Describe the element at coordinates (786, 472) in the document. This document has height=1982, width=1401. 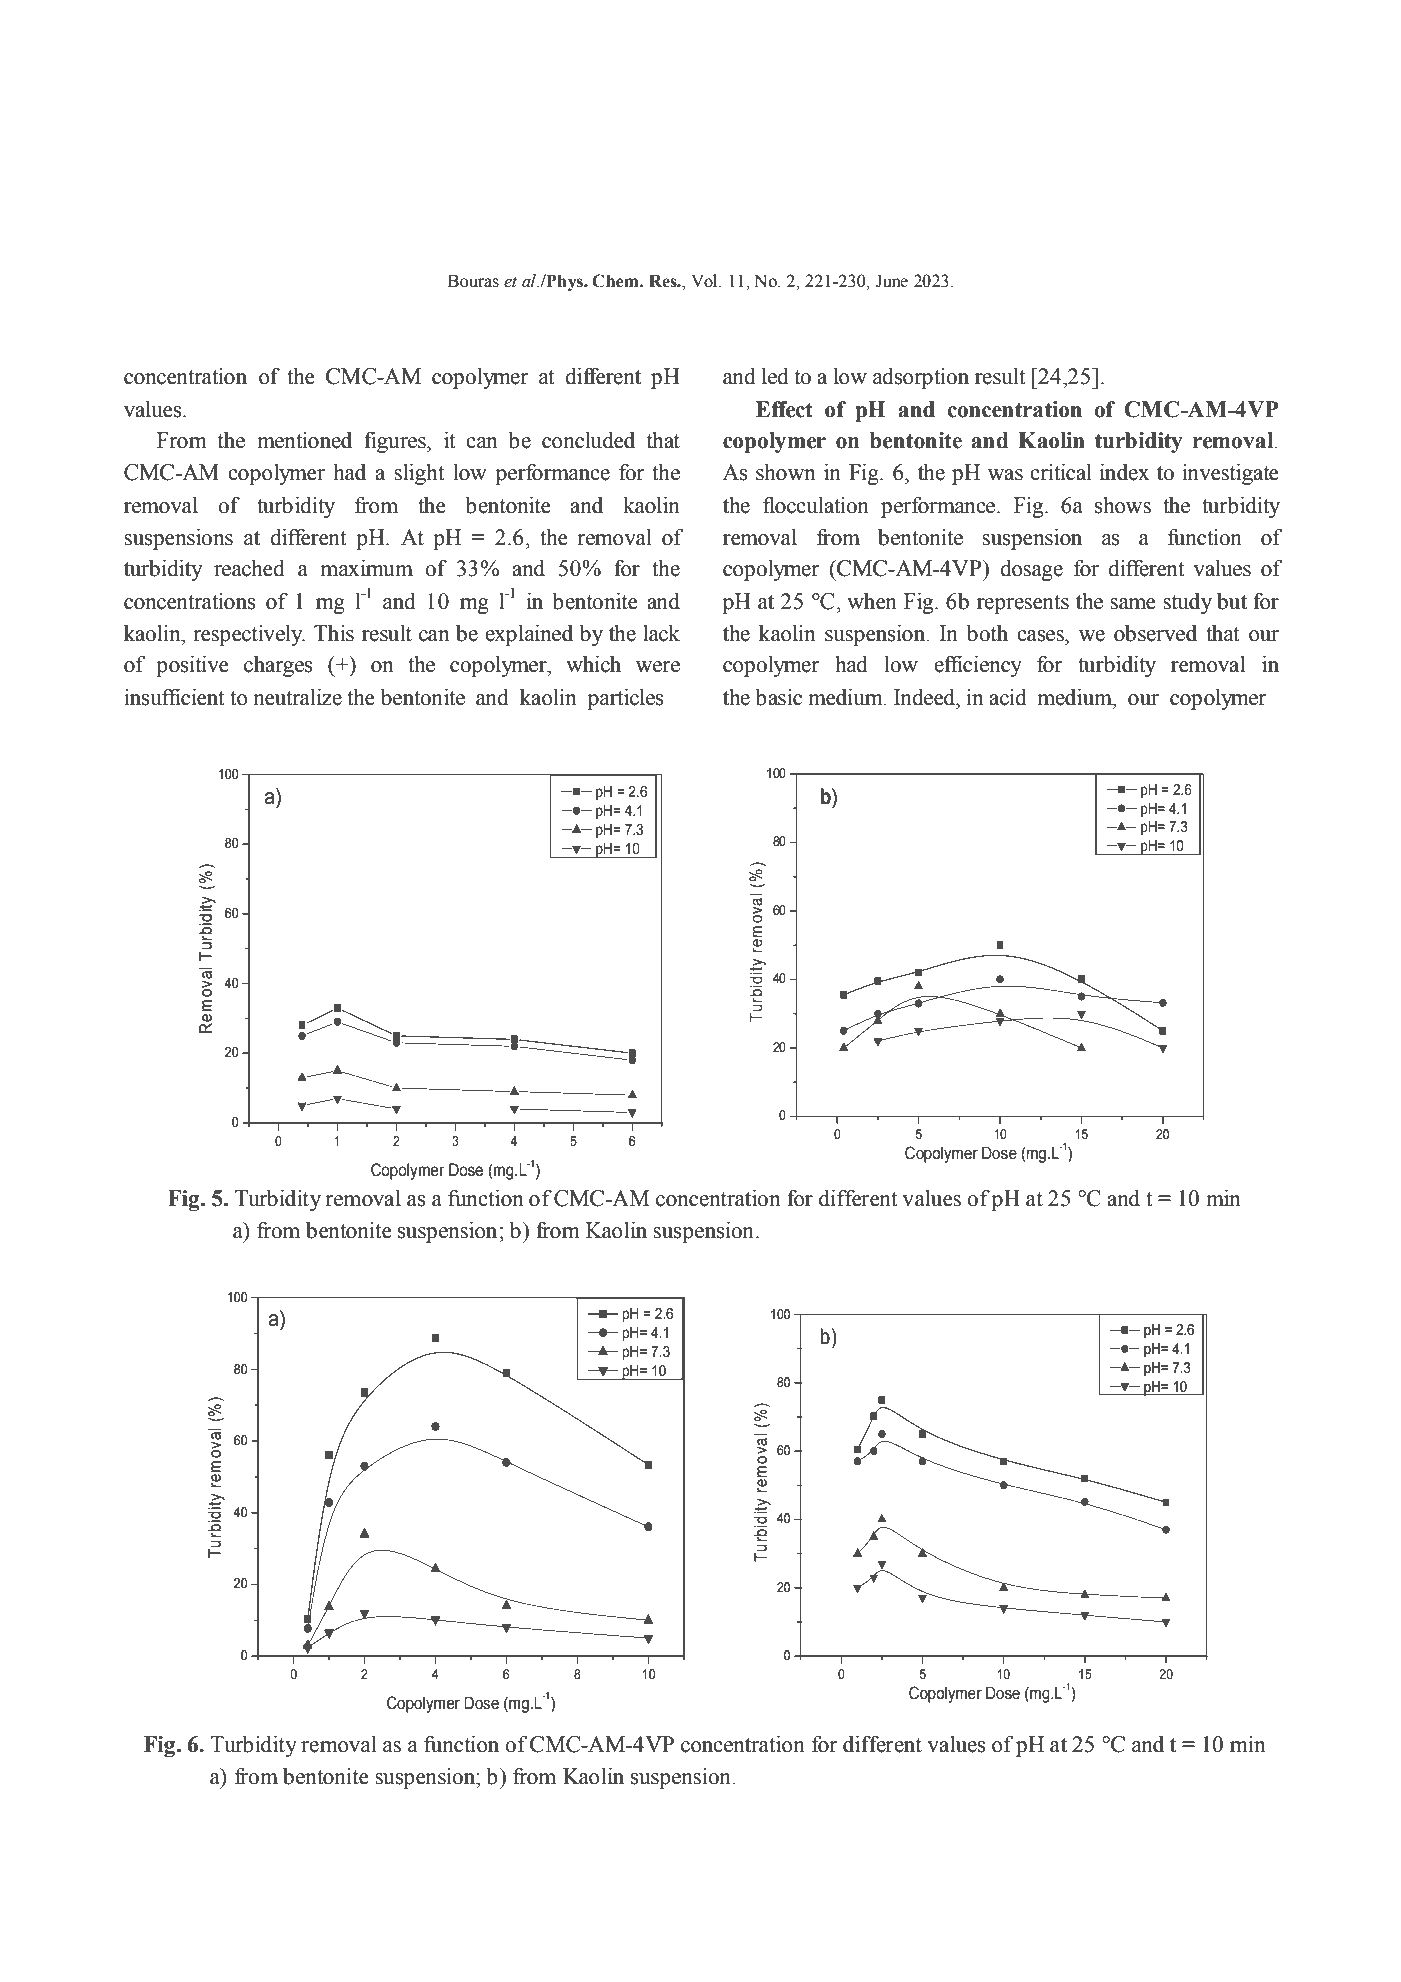
I see `shown` at that location.
